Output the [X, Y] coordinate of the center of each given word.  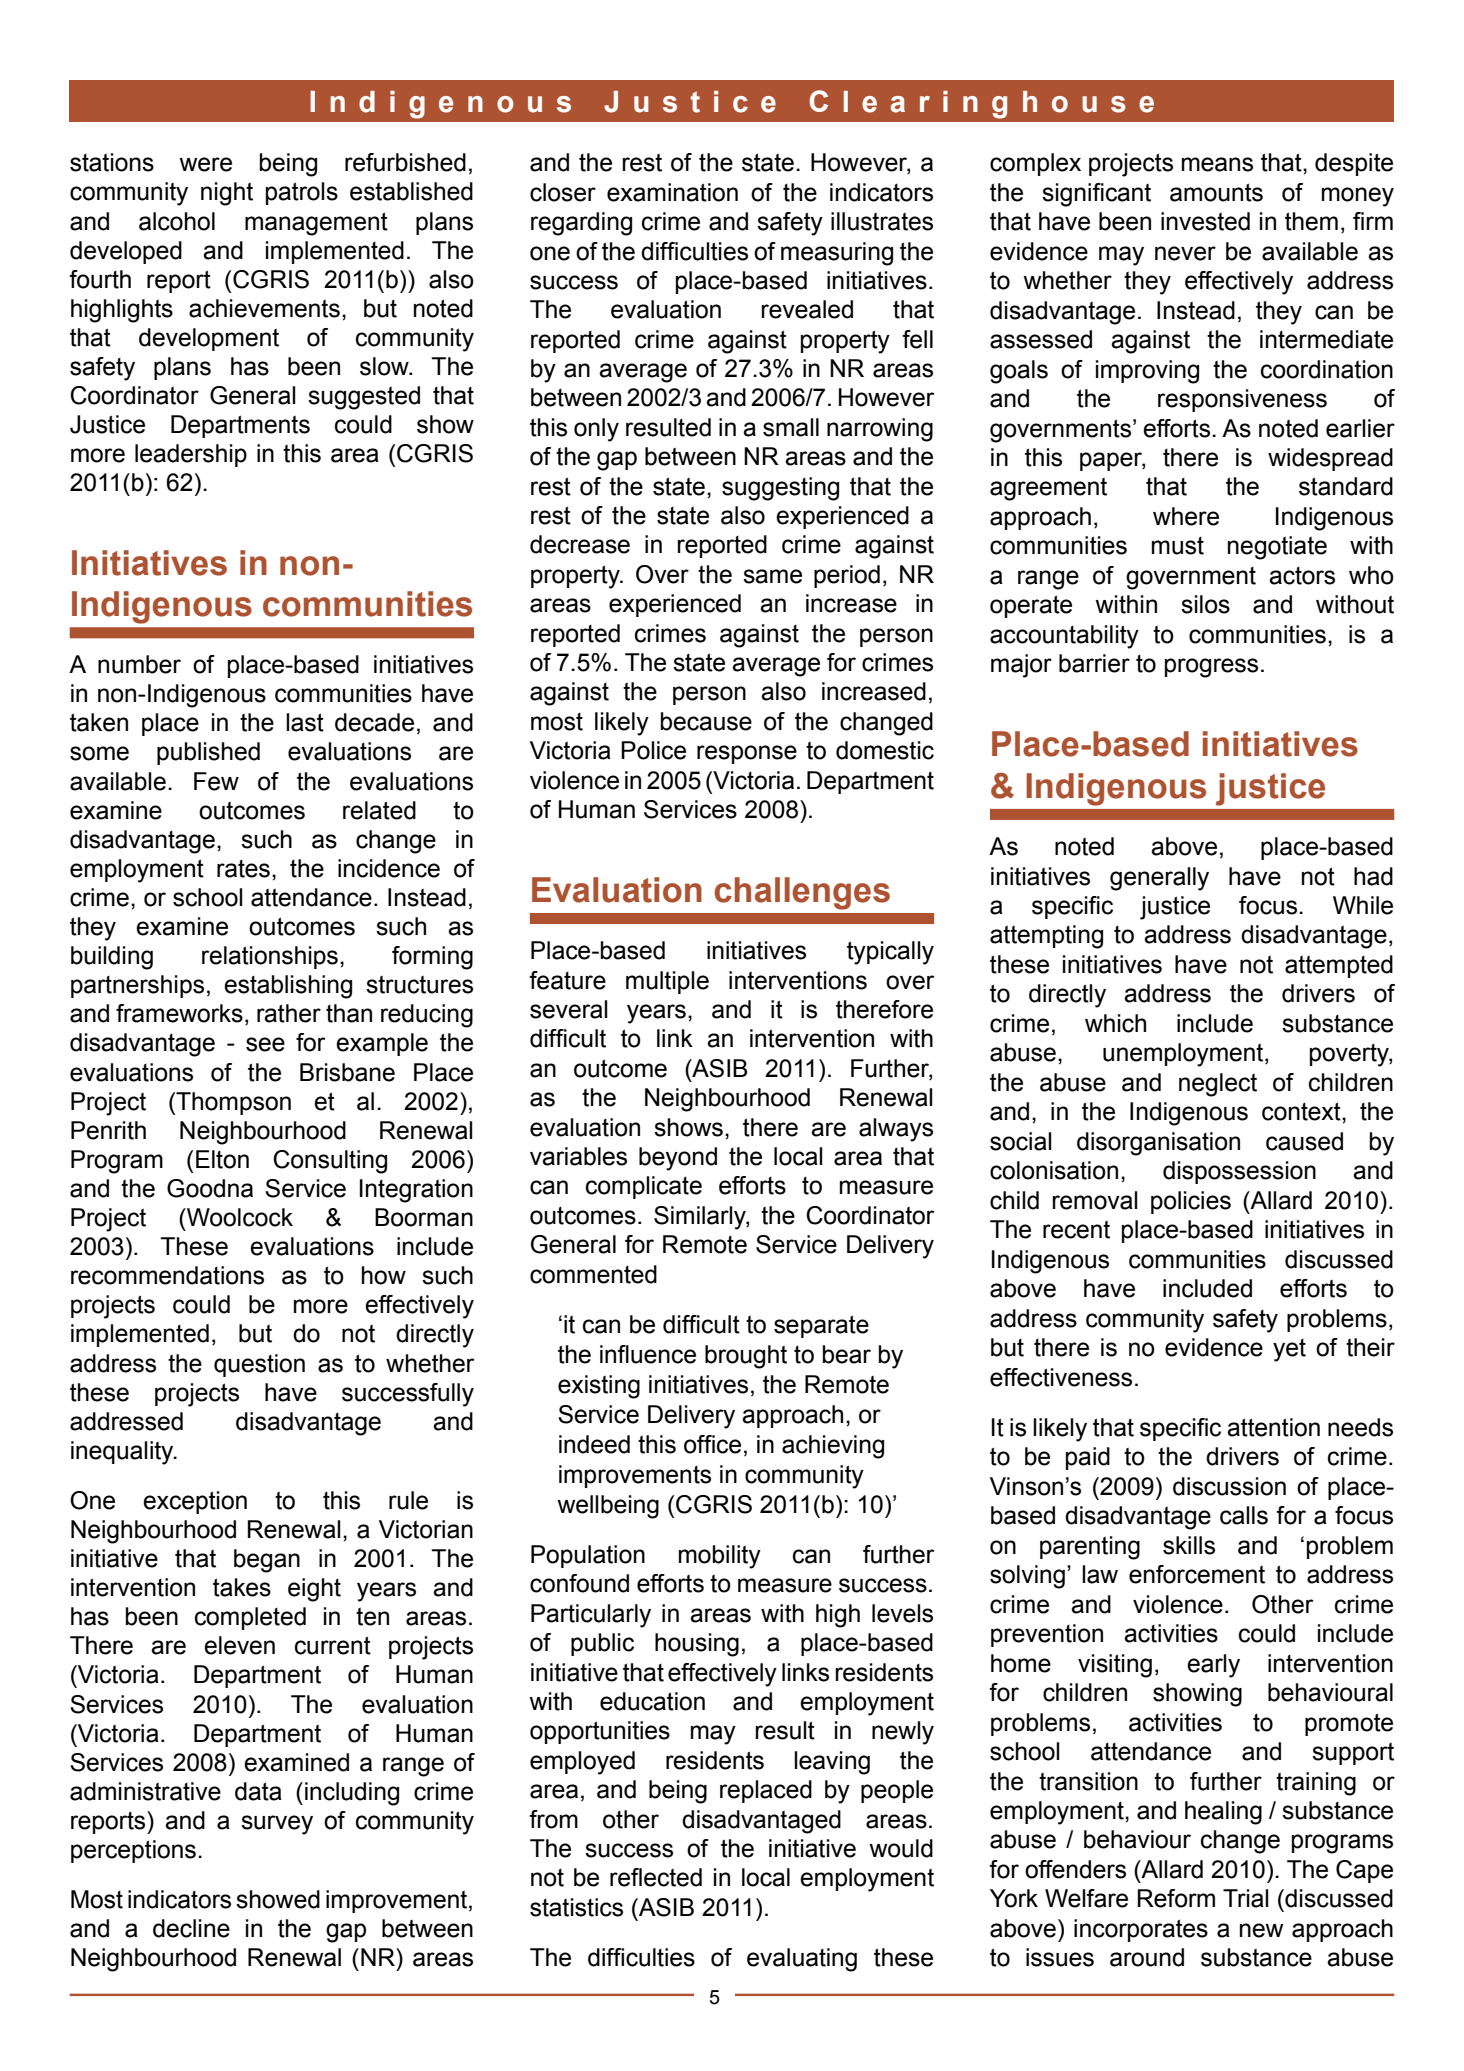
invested [1205, 221]
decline [191, 1928]
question [259, 1365]
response [747, 754]
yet [1289, 1350]
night [227, 194]
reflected [656, 1877]
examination [672, 192]
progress [1211, 668]
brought [746, 1357]
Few [216, 781]
